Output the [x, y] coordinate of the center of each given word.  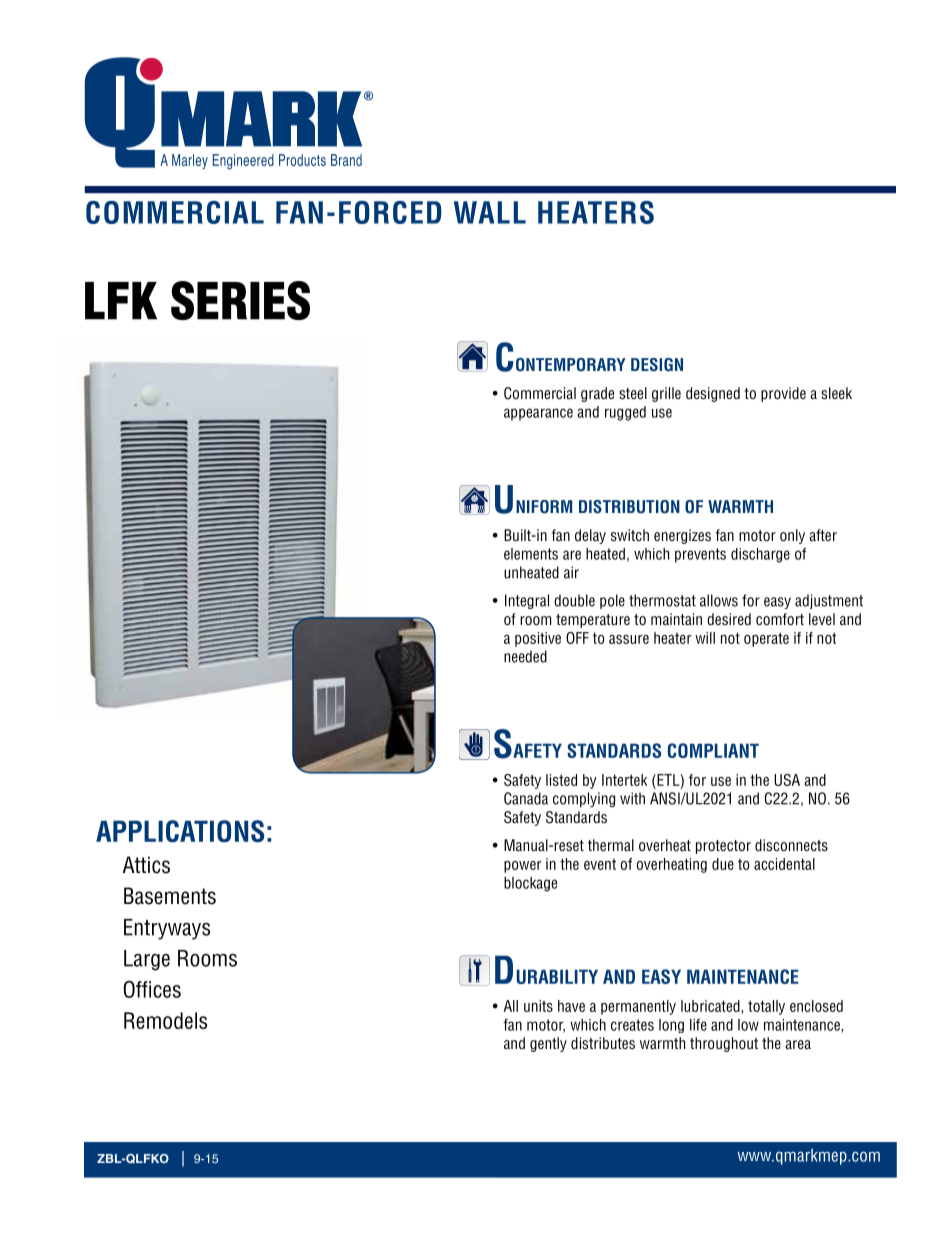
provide [783, 394]
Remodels [166, 1020]
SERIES [240, 300]
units [538, 1006]
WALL [490, 212]
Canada [526, 798]
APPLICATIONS [180, 831]
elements [531, 554]
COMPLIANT [713, 750]
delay [590, 536]
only [792, 536]
